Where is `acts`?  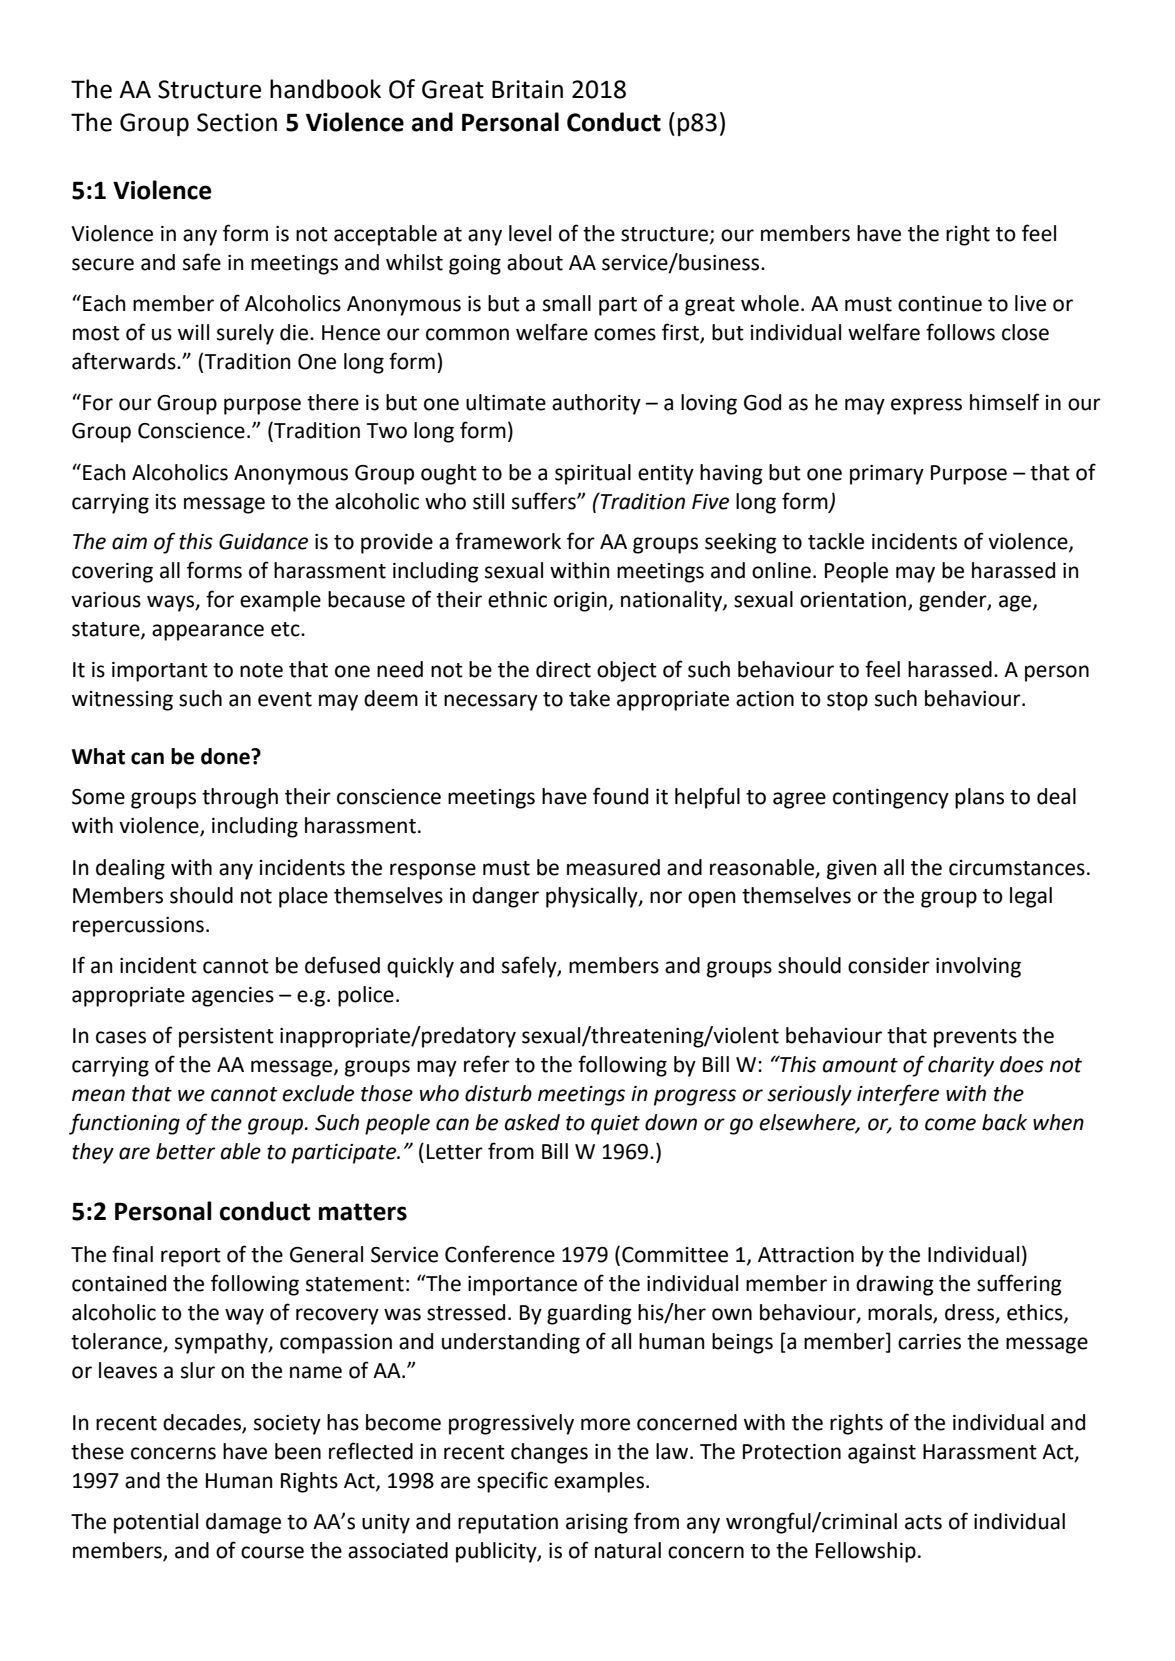
acts is located at coordinates (923, 1522).
